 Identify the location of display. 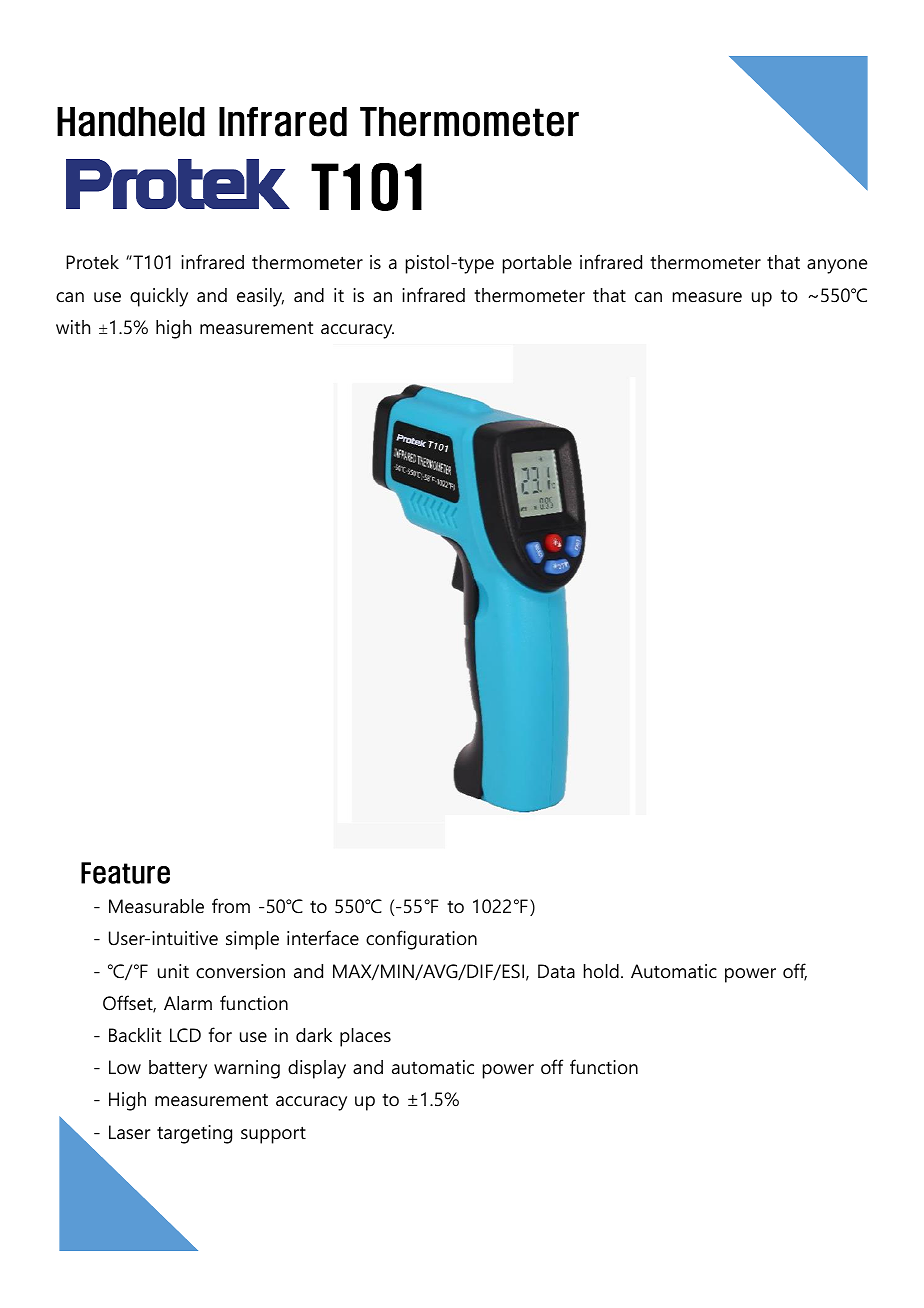
(317, 1069).
